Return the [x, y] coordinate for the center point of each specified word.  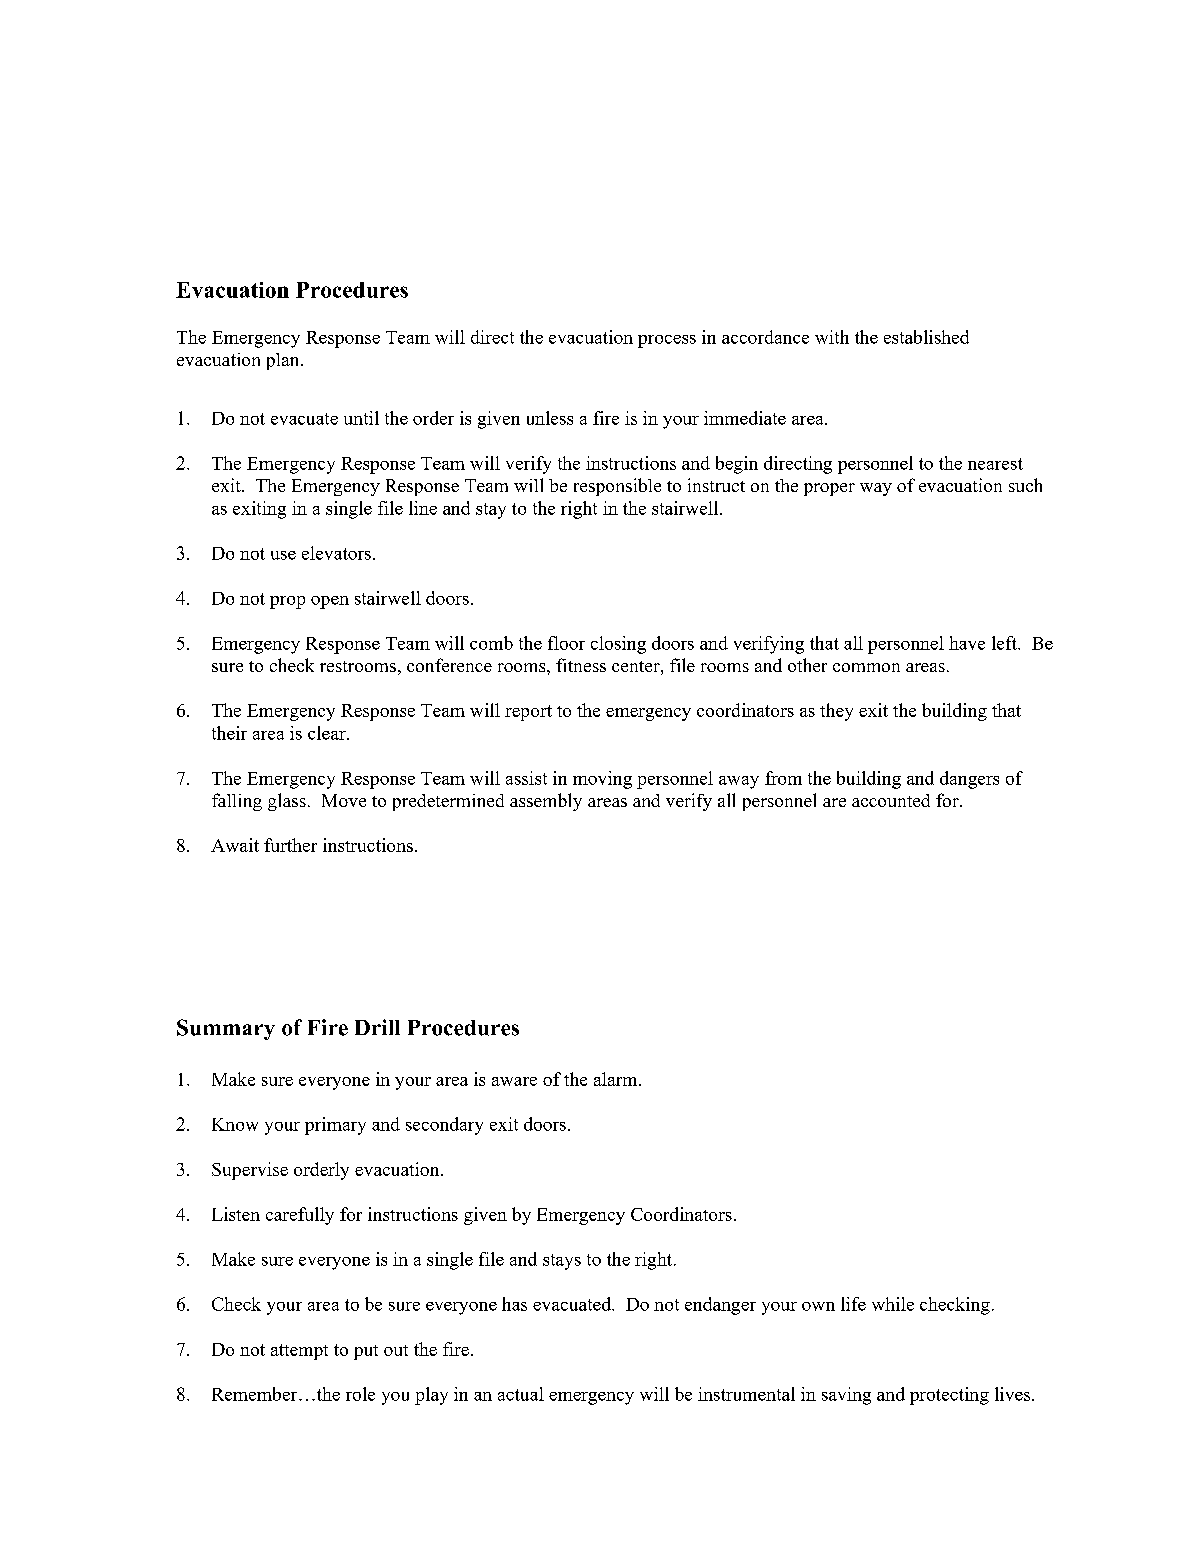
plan [284, 361]
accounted [891, 800]
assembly [546, 802]
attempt [299, 1352]
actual [521, 1394]
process [667, 341]
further [290, 845]
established [926, 337]
